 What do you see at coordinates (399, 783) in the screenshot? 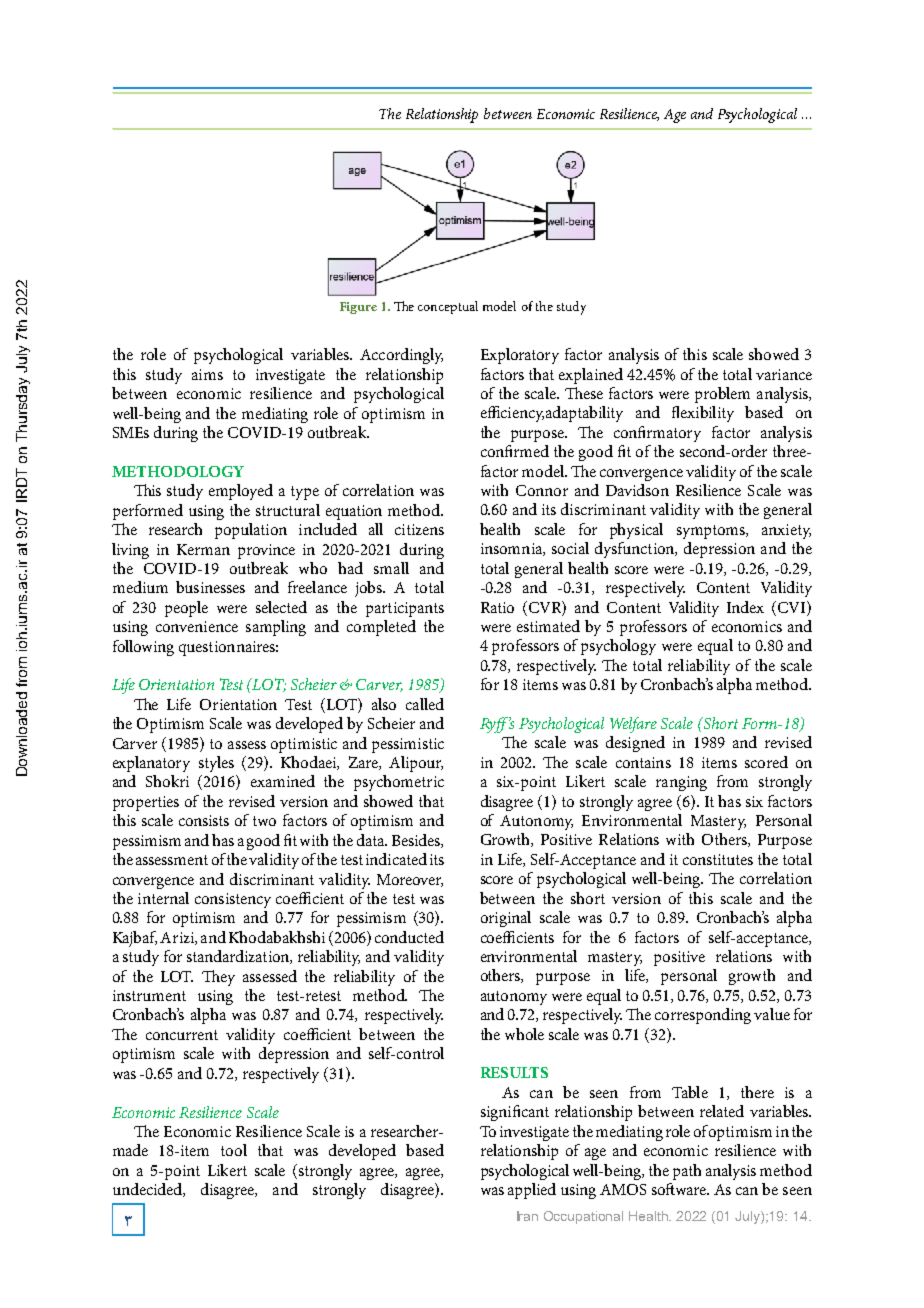
I see `psychometric` at bounding box center [399, 783].
